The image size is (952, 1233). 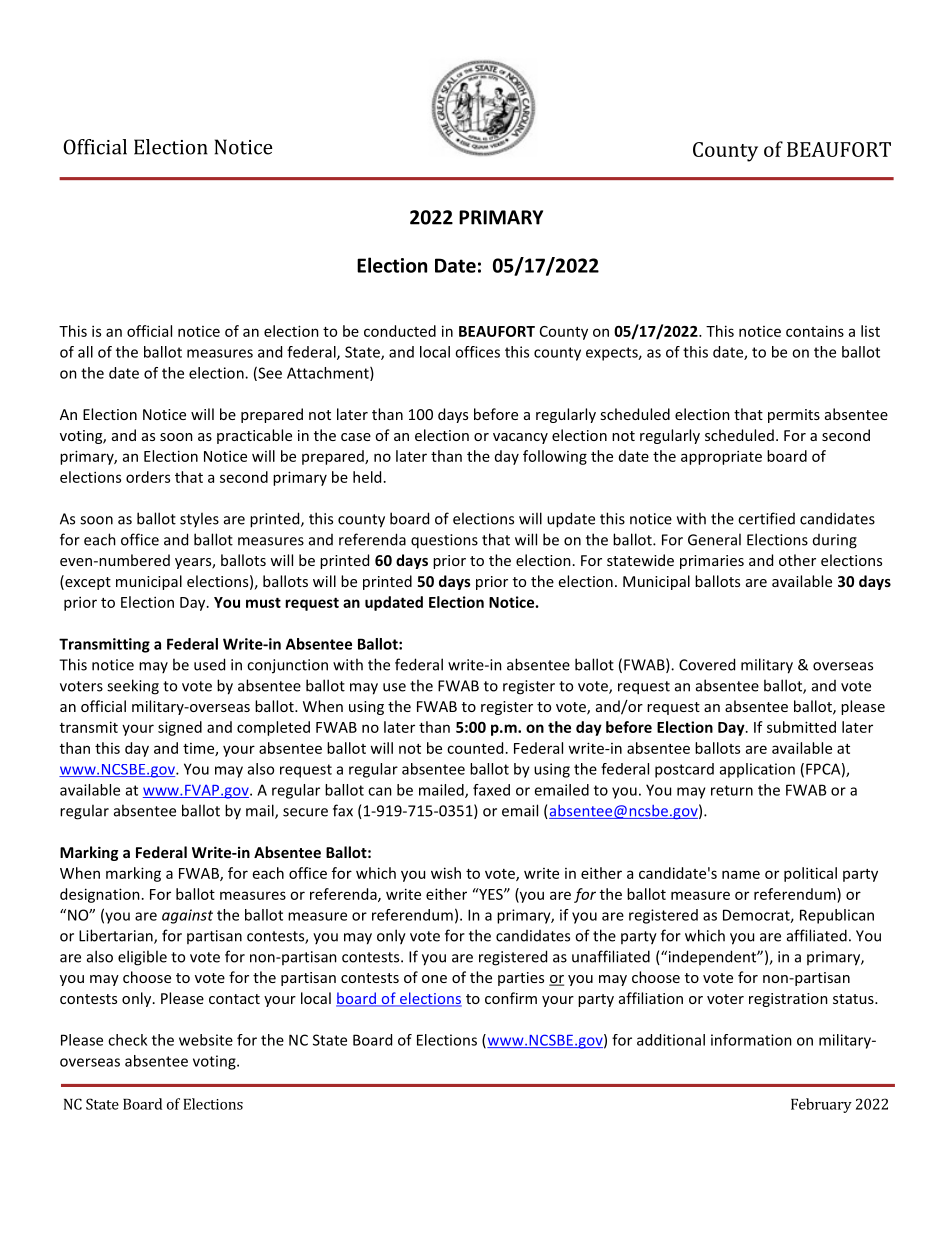 I want to click on against, so click(x=187, y=916).
